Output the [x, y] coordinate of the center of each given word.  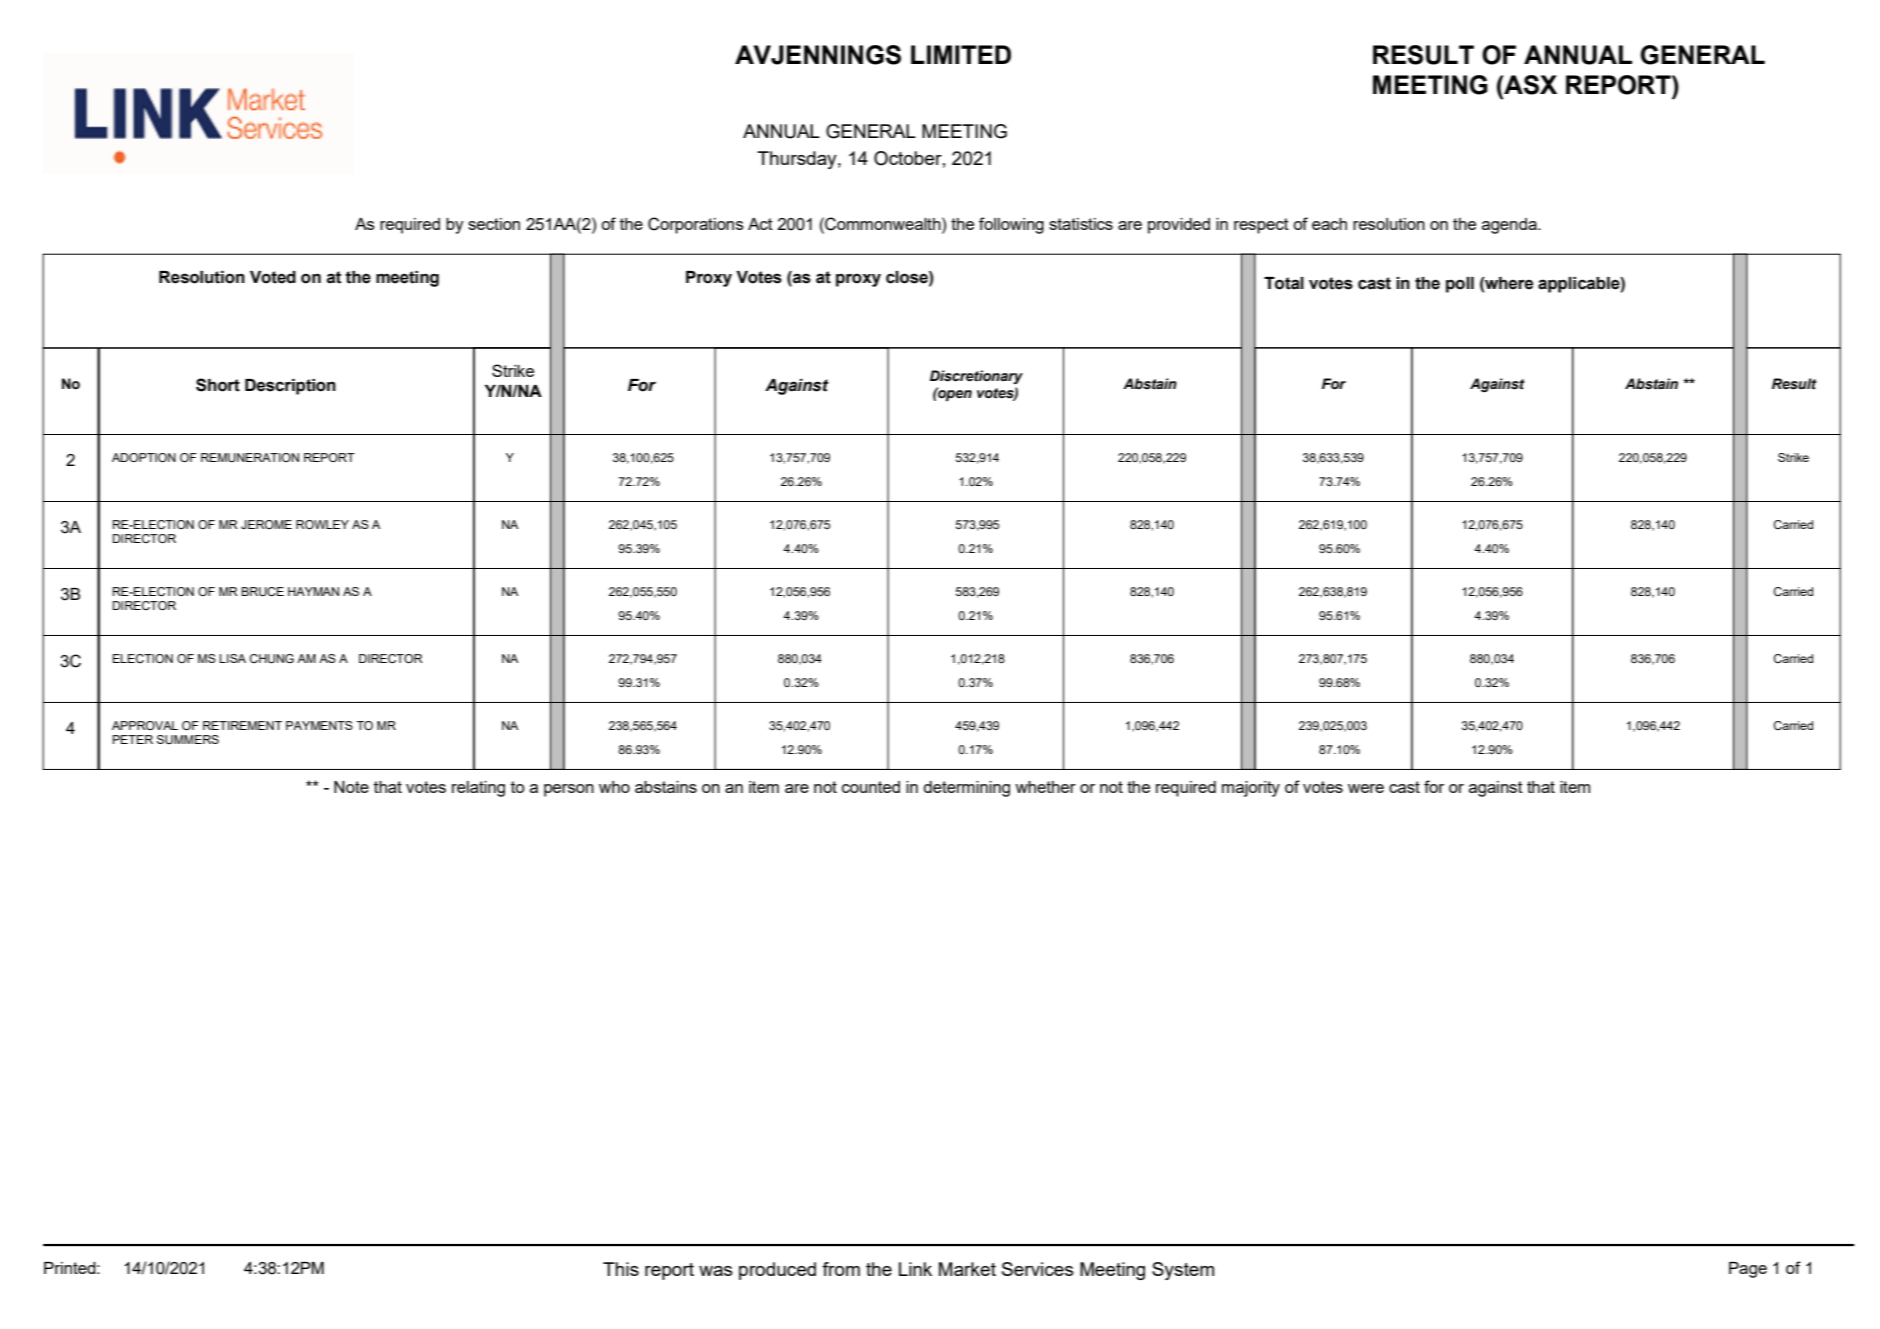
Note [351, 787]
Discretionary [976, 377]
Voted [273, 277]
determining [966, 789]
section [494, 224]
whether [1045, 787]
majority [1251, 789]
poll [1460, 285]
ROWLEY [322, 524]
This [621, 1269]
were [1366, 788]
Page [1748, 1270]
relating [478, 789]
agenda [1510, 226]
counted [871, 787]
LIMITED [961, 54]
